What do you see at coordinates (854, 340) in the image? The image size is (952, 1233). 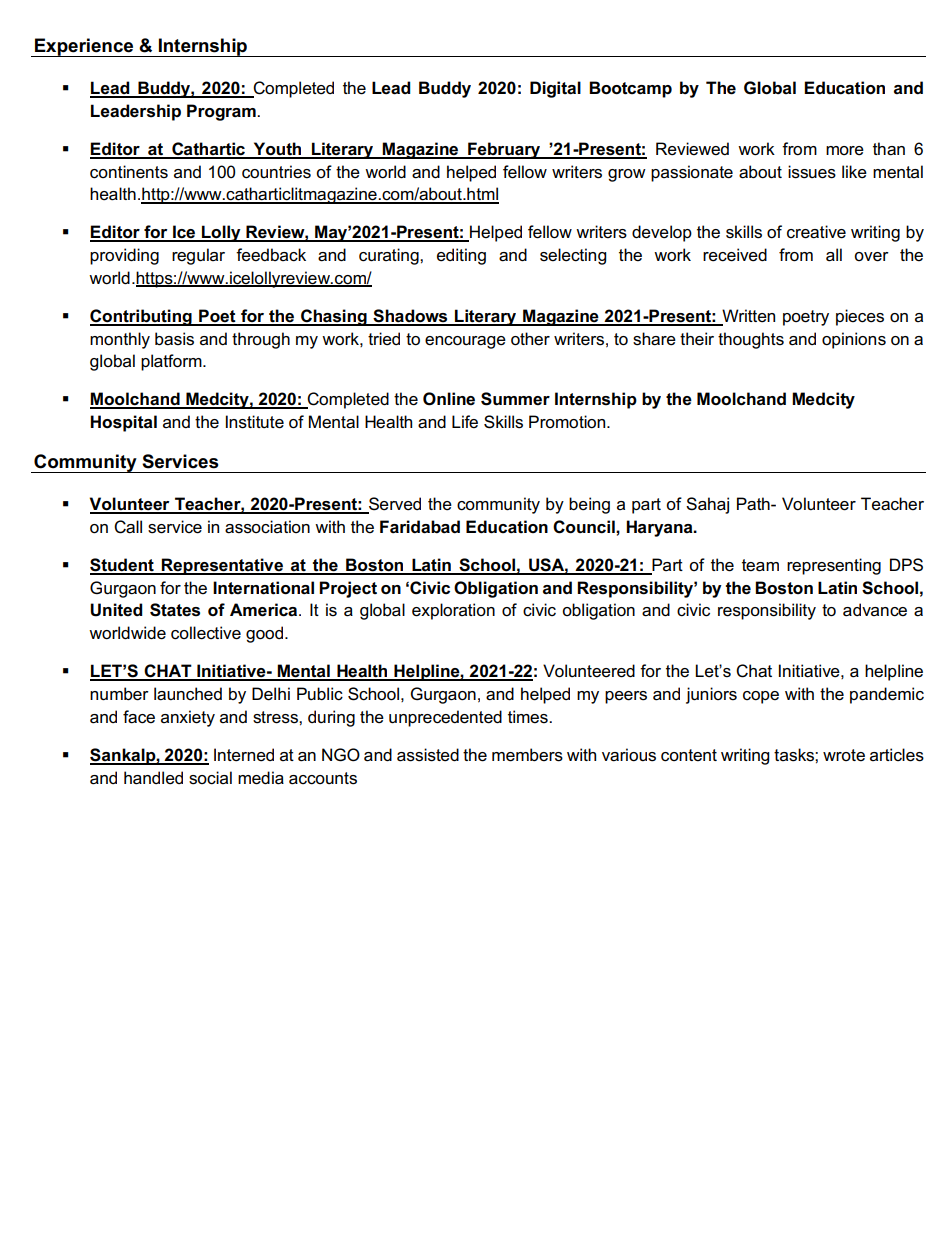 I see `opinions` at bounding box center [854, 340].
